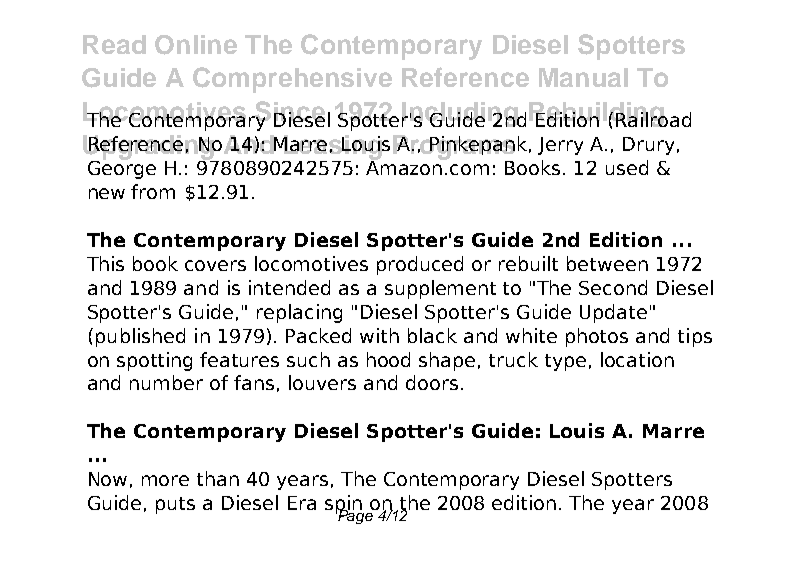  Describe the element at coordinates (215, 265) in the screenshot. I see `covers` at that location.
